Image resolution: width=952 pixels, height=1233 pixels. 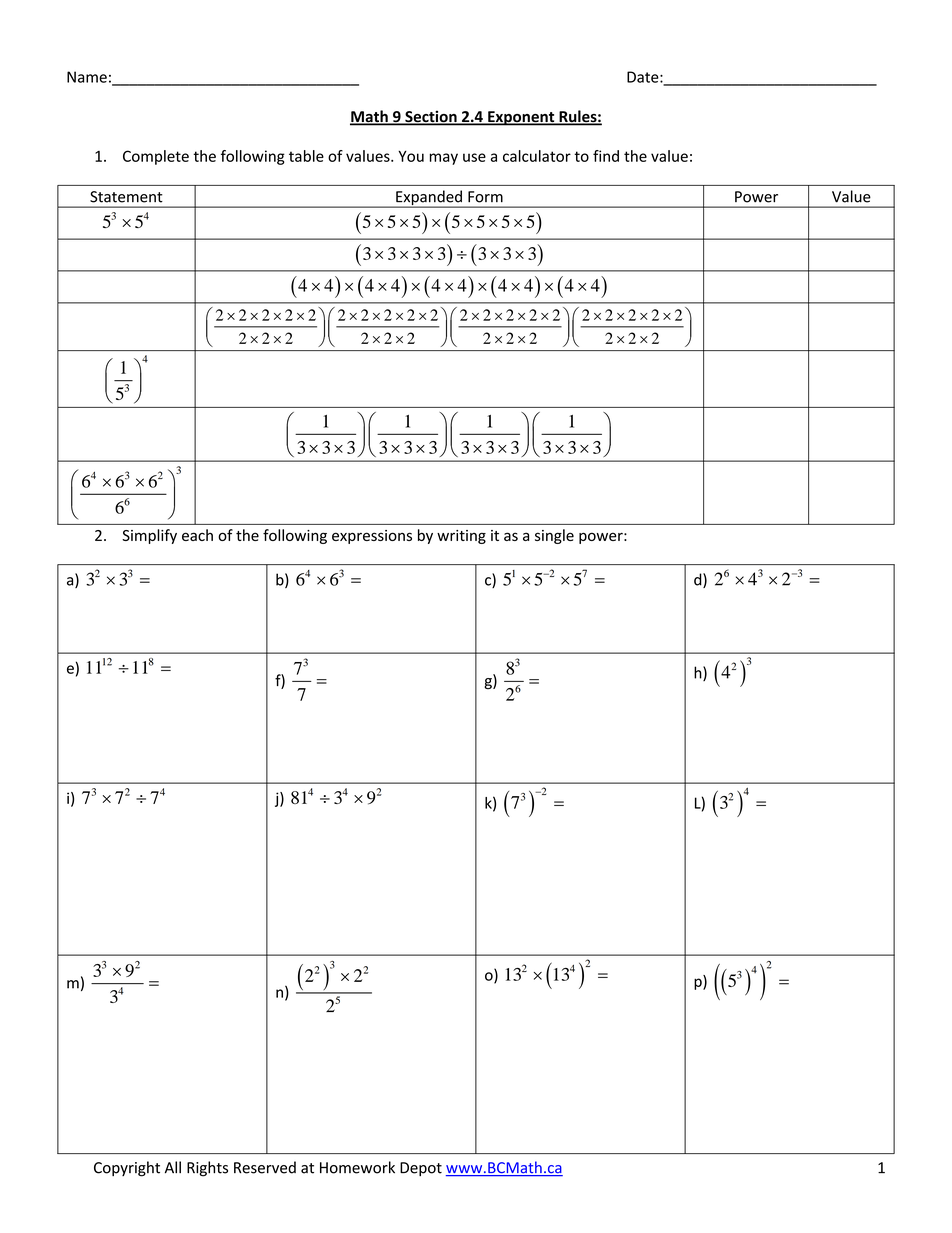 I want to click on All, so click(x=173, y=1167).
